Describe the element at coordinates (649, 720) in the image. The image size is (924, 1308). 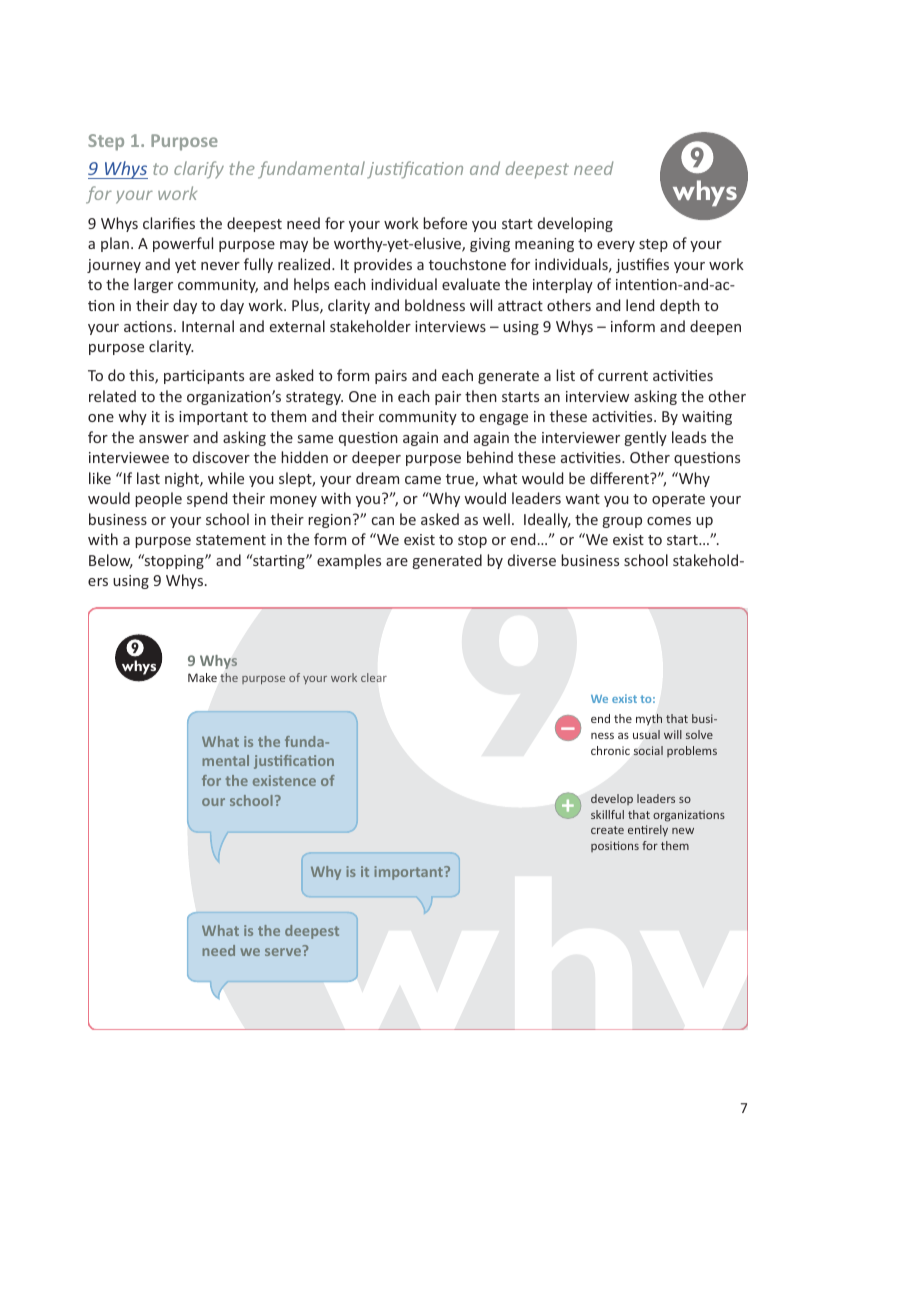
I see `myth` at that location.
